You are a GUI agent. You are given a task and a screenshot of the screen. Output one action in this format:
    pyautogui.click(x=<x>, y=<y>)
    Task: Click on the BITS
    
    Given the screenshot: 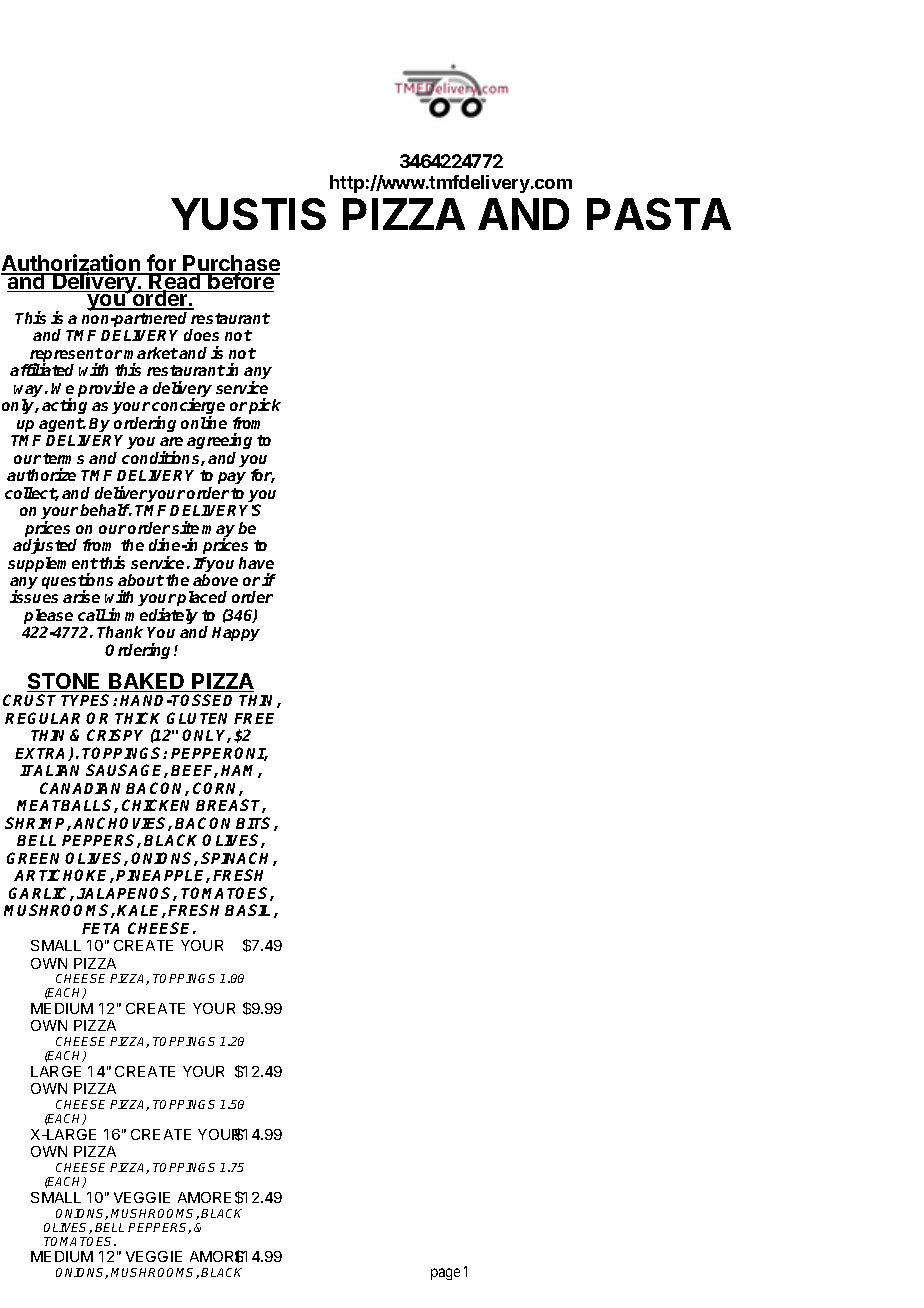 What is the action you would take?
    pyautogui.click(x=255, y=824)
